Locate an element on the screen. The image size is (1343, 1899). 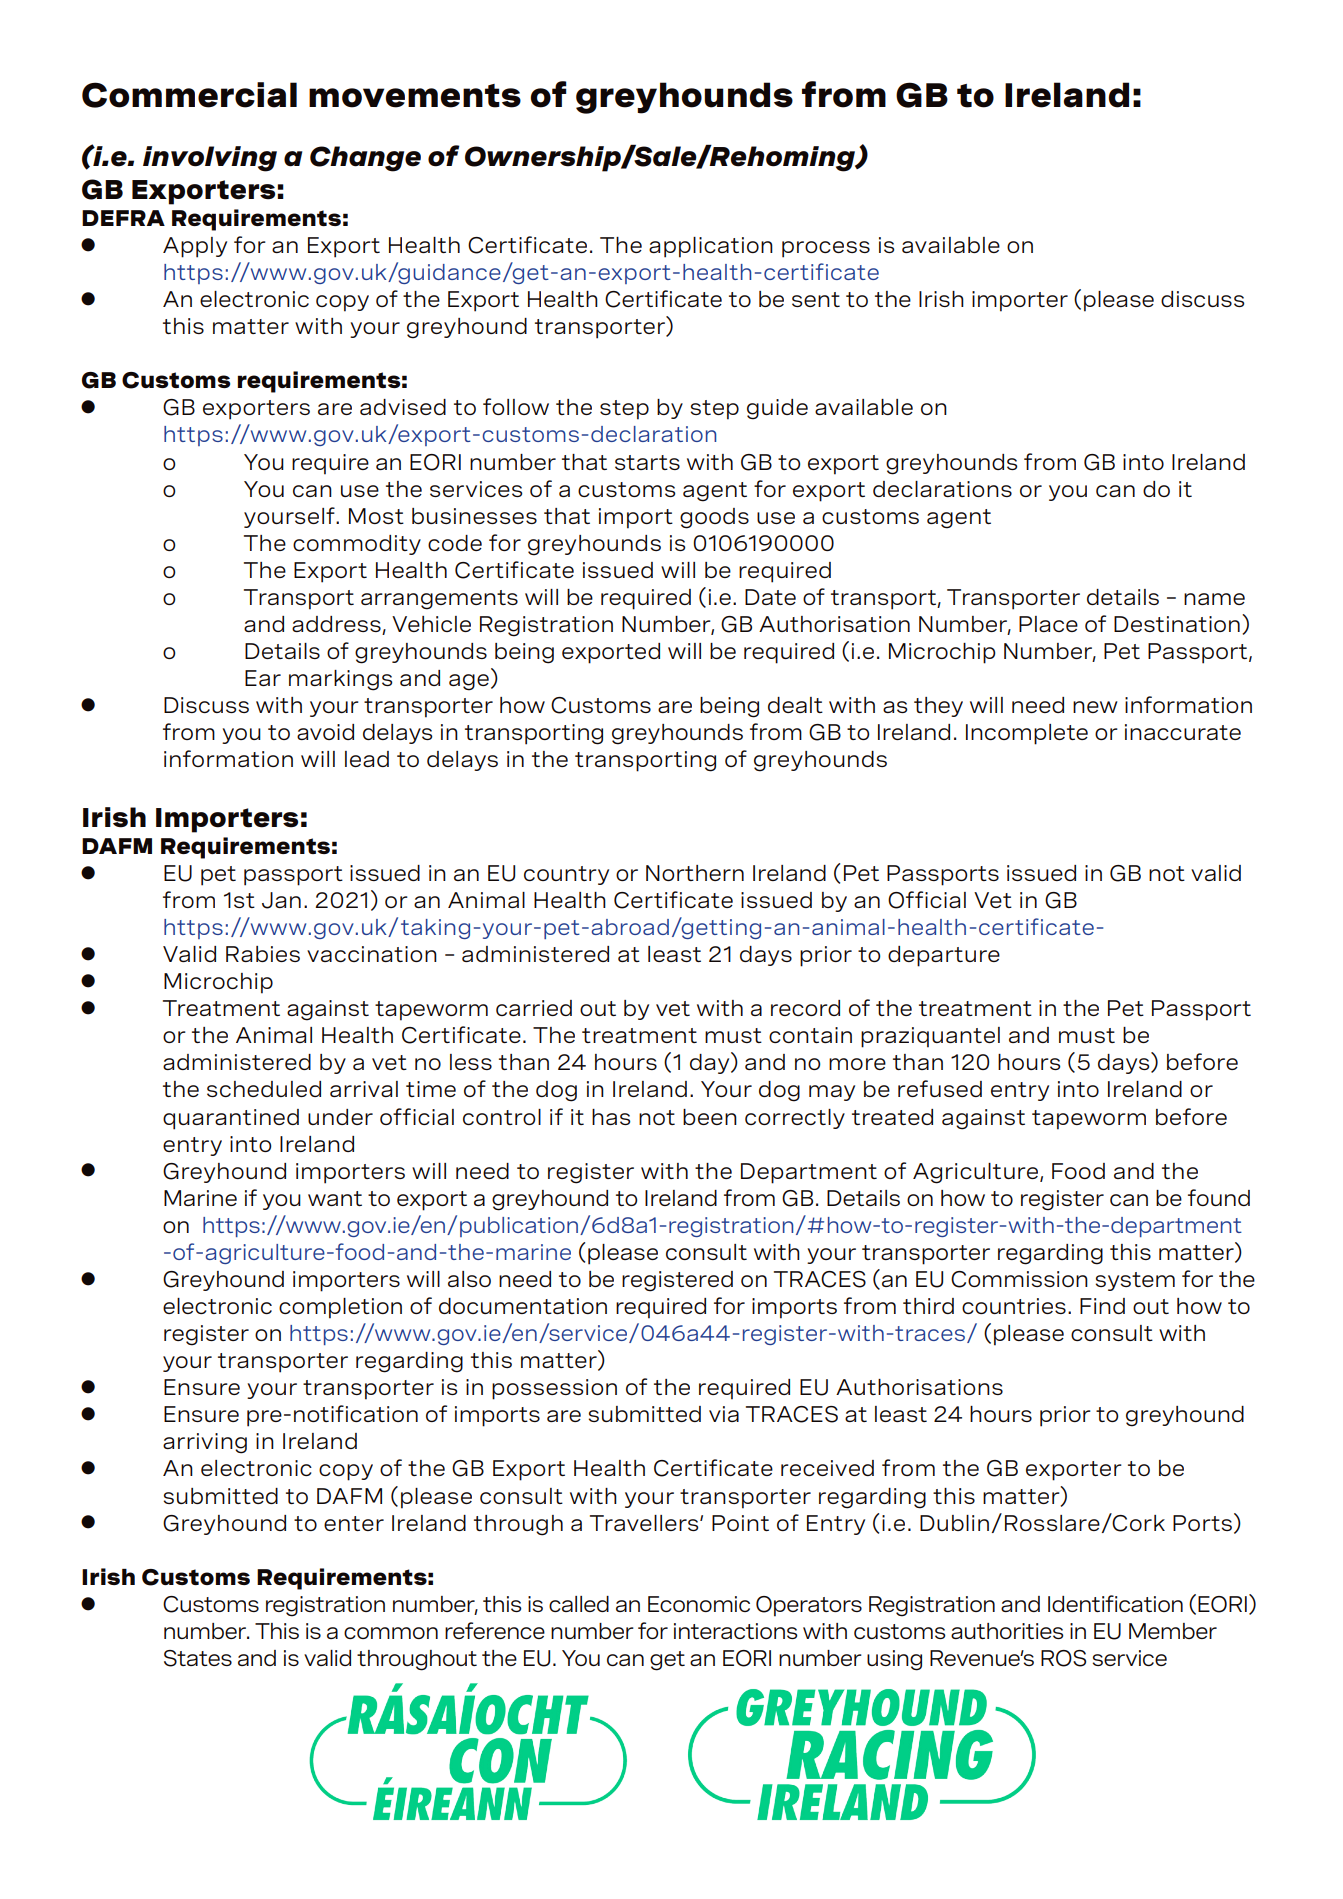
Economic is located at coordinates (699, 1604).
